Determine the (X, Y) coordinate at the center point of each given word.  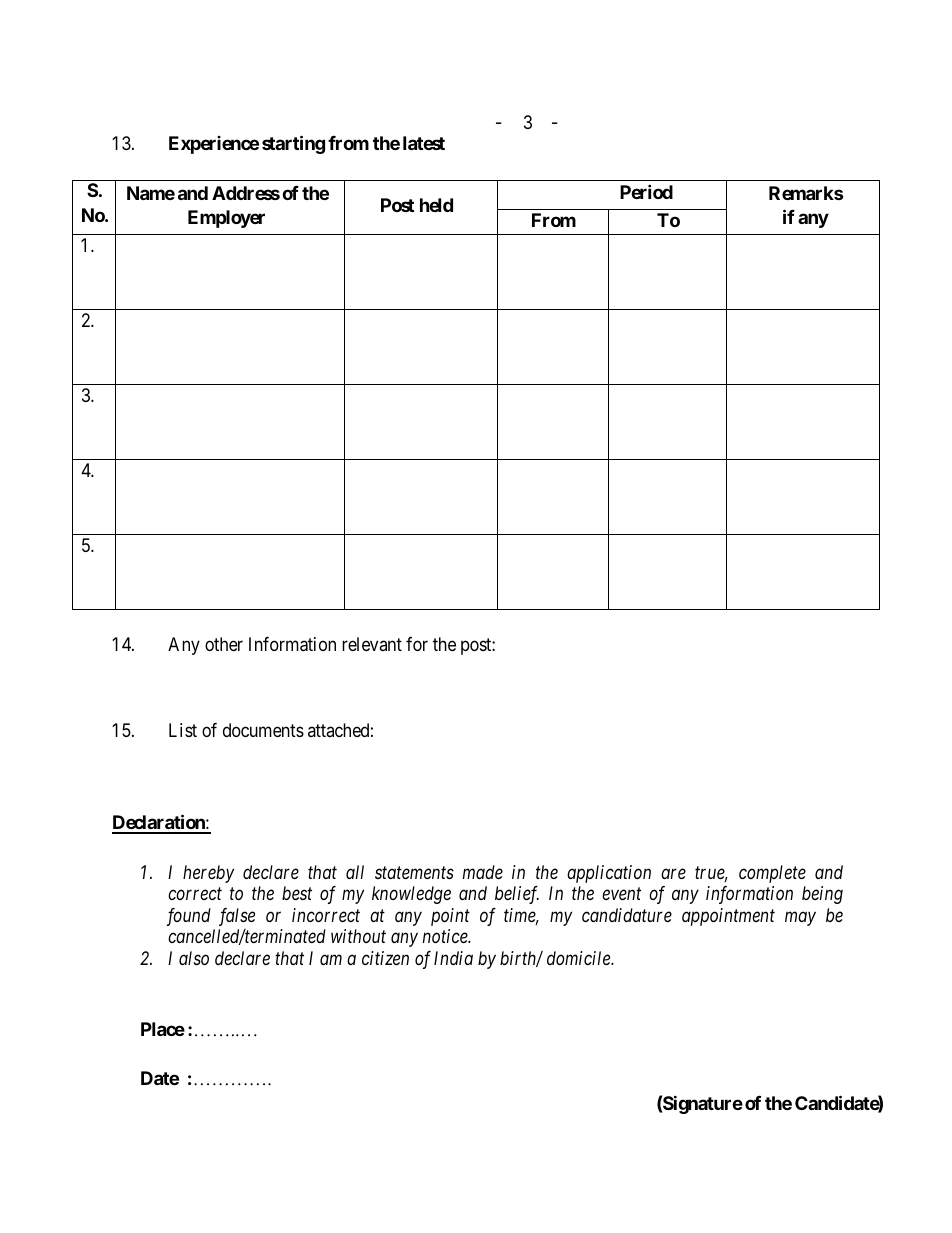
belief (517, 895)
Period (646, 191)
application (609, 874)
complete (772, 874)
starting (293, 145)
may (800, 919)
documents (263, 730)
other (224, 644)
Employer (226, 219)
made (483, 872)
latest (424, 143)
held (436, 205)
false (237, 917)
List (183, 730)
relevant (372, 644)
